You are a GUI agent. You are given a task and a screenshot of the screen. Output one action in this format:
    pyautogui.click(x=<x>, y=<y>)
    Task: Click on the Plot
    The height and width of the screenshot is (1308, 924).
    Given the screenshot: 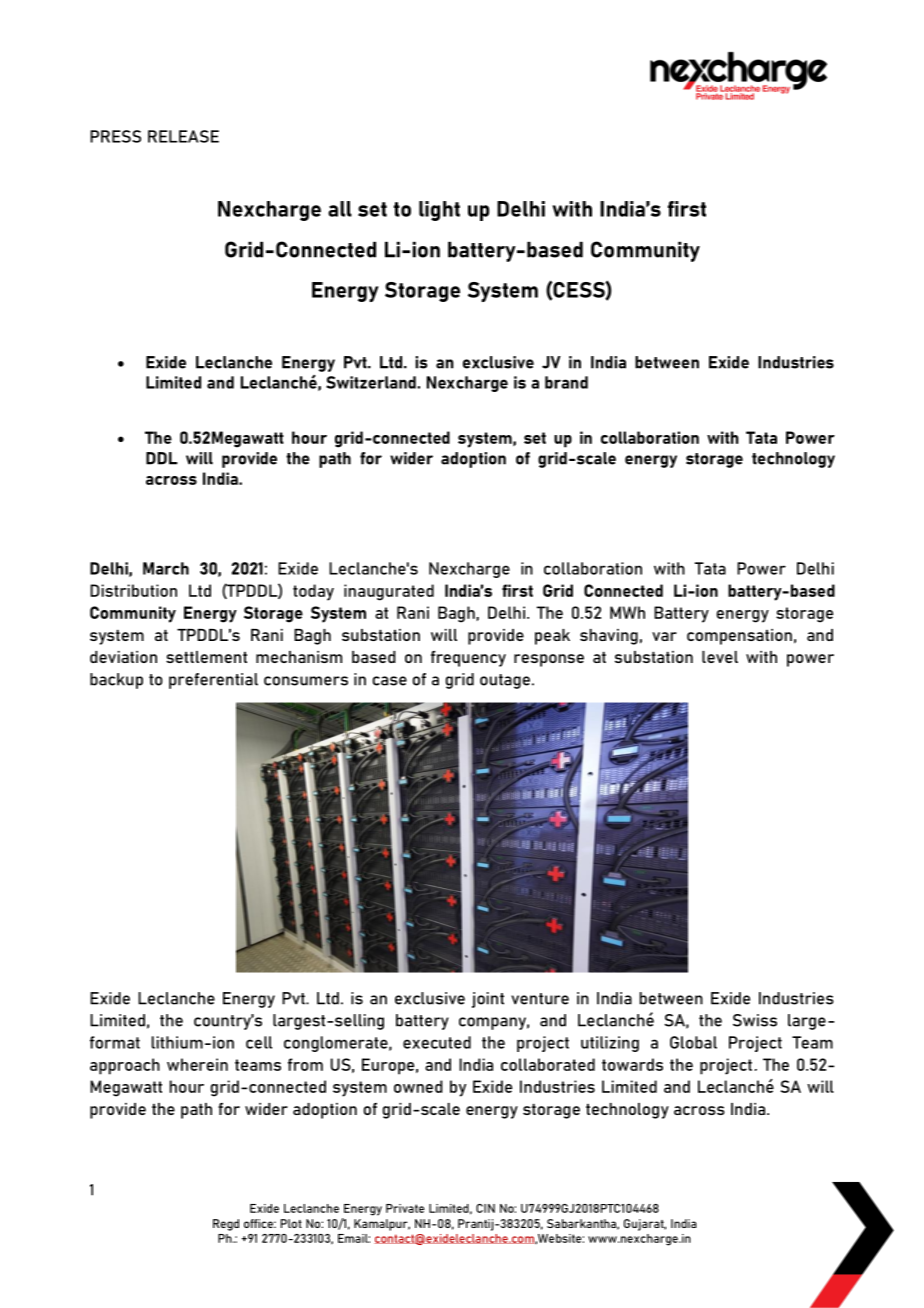 What is the action you would take?
    pyautogui.click(x=291, y=1223)
